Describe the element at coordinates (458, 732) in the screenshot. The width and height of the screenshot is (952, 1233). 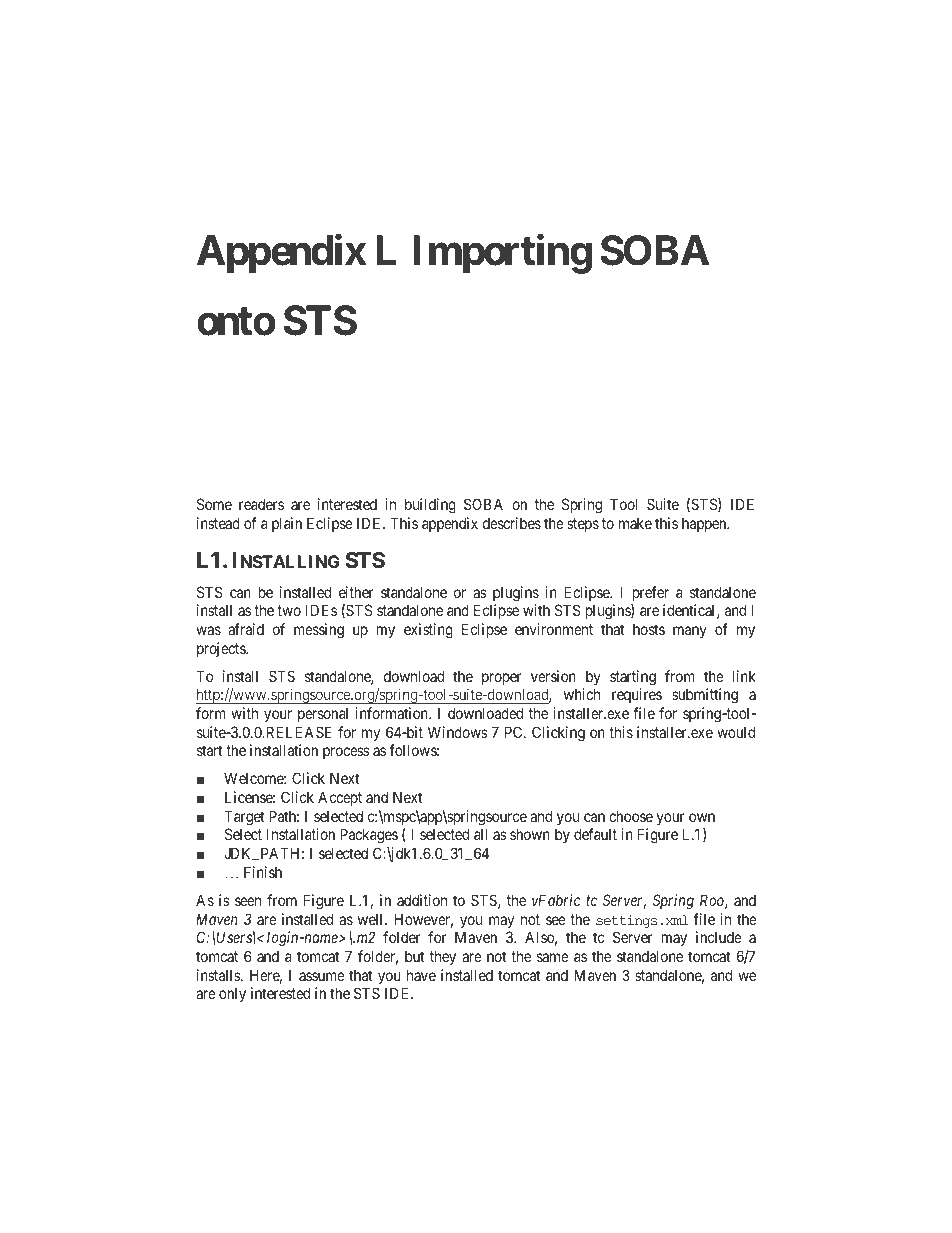
I see `Windows` at that location.
